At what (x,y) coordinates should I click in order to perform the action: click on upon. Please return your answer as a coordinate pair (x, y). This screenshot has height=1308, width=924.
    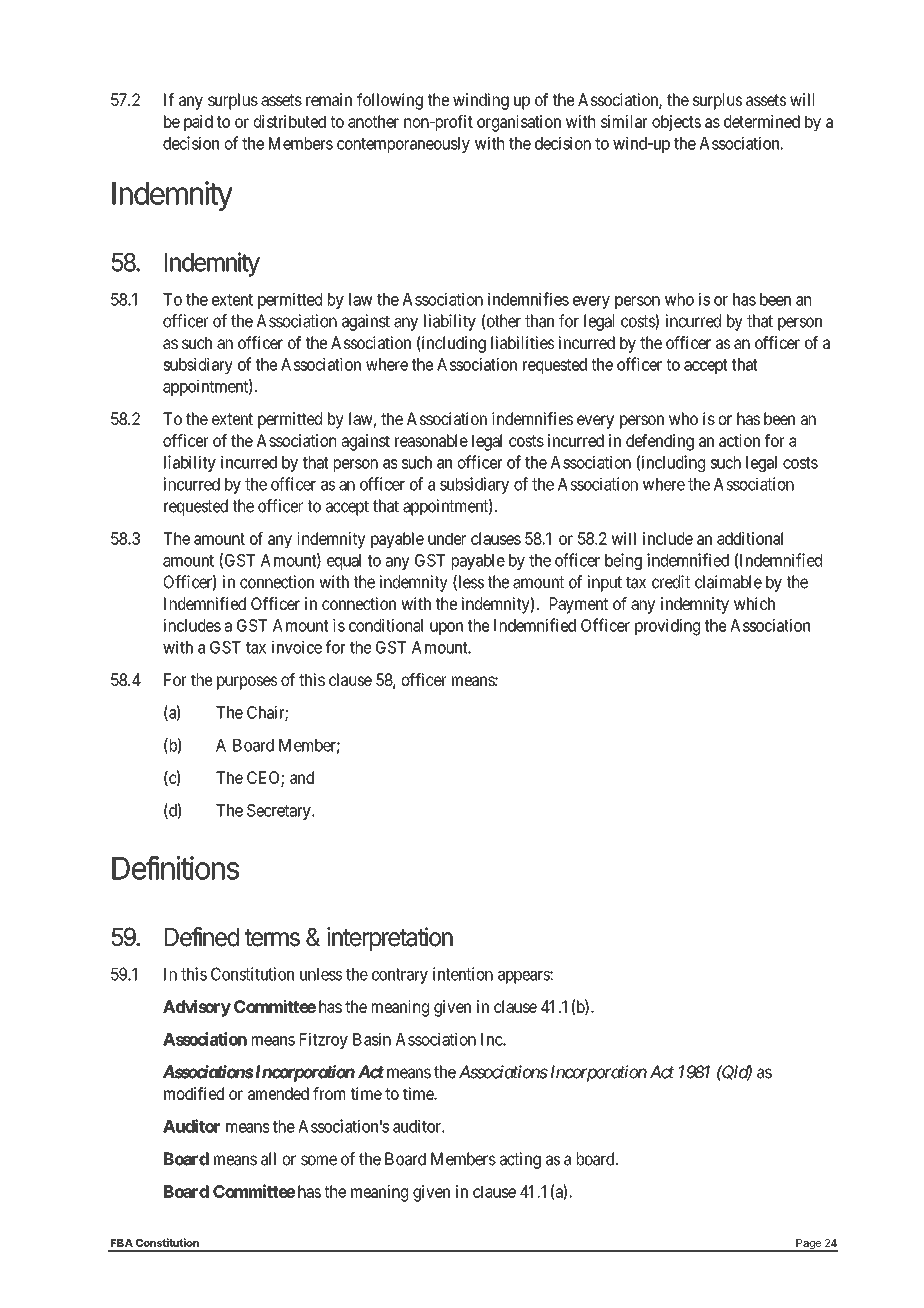
    Looking at the image, I should click on (446, 628).
